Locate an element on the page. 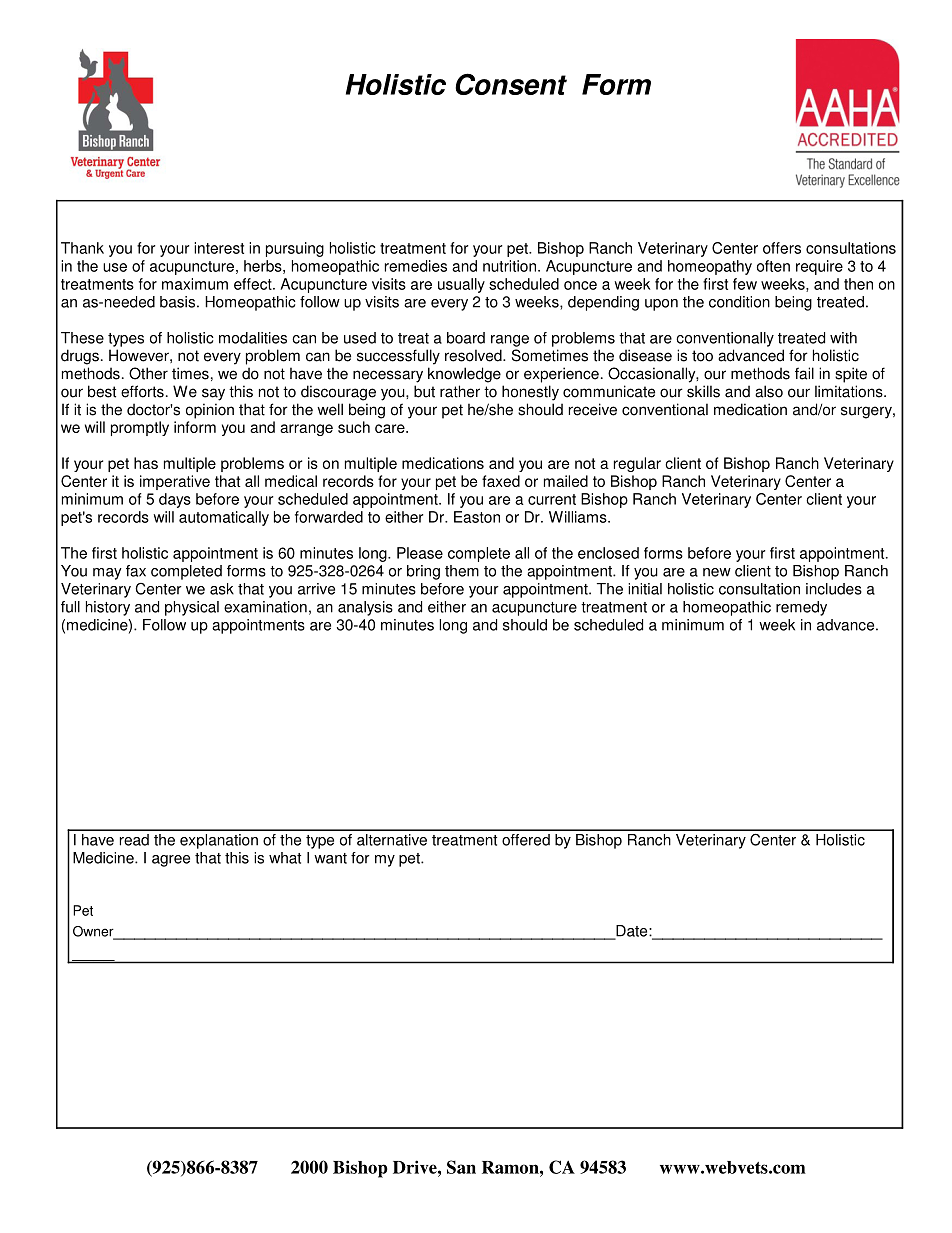  Consent is located at coordinates (511, 84).
